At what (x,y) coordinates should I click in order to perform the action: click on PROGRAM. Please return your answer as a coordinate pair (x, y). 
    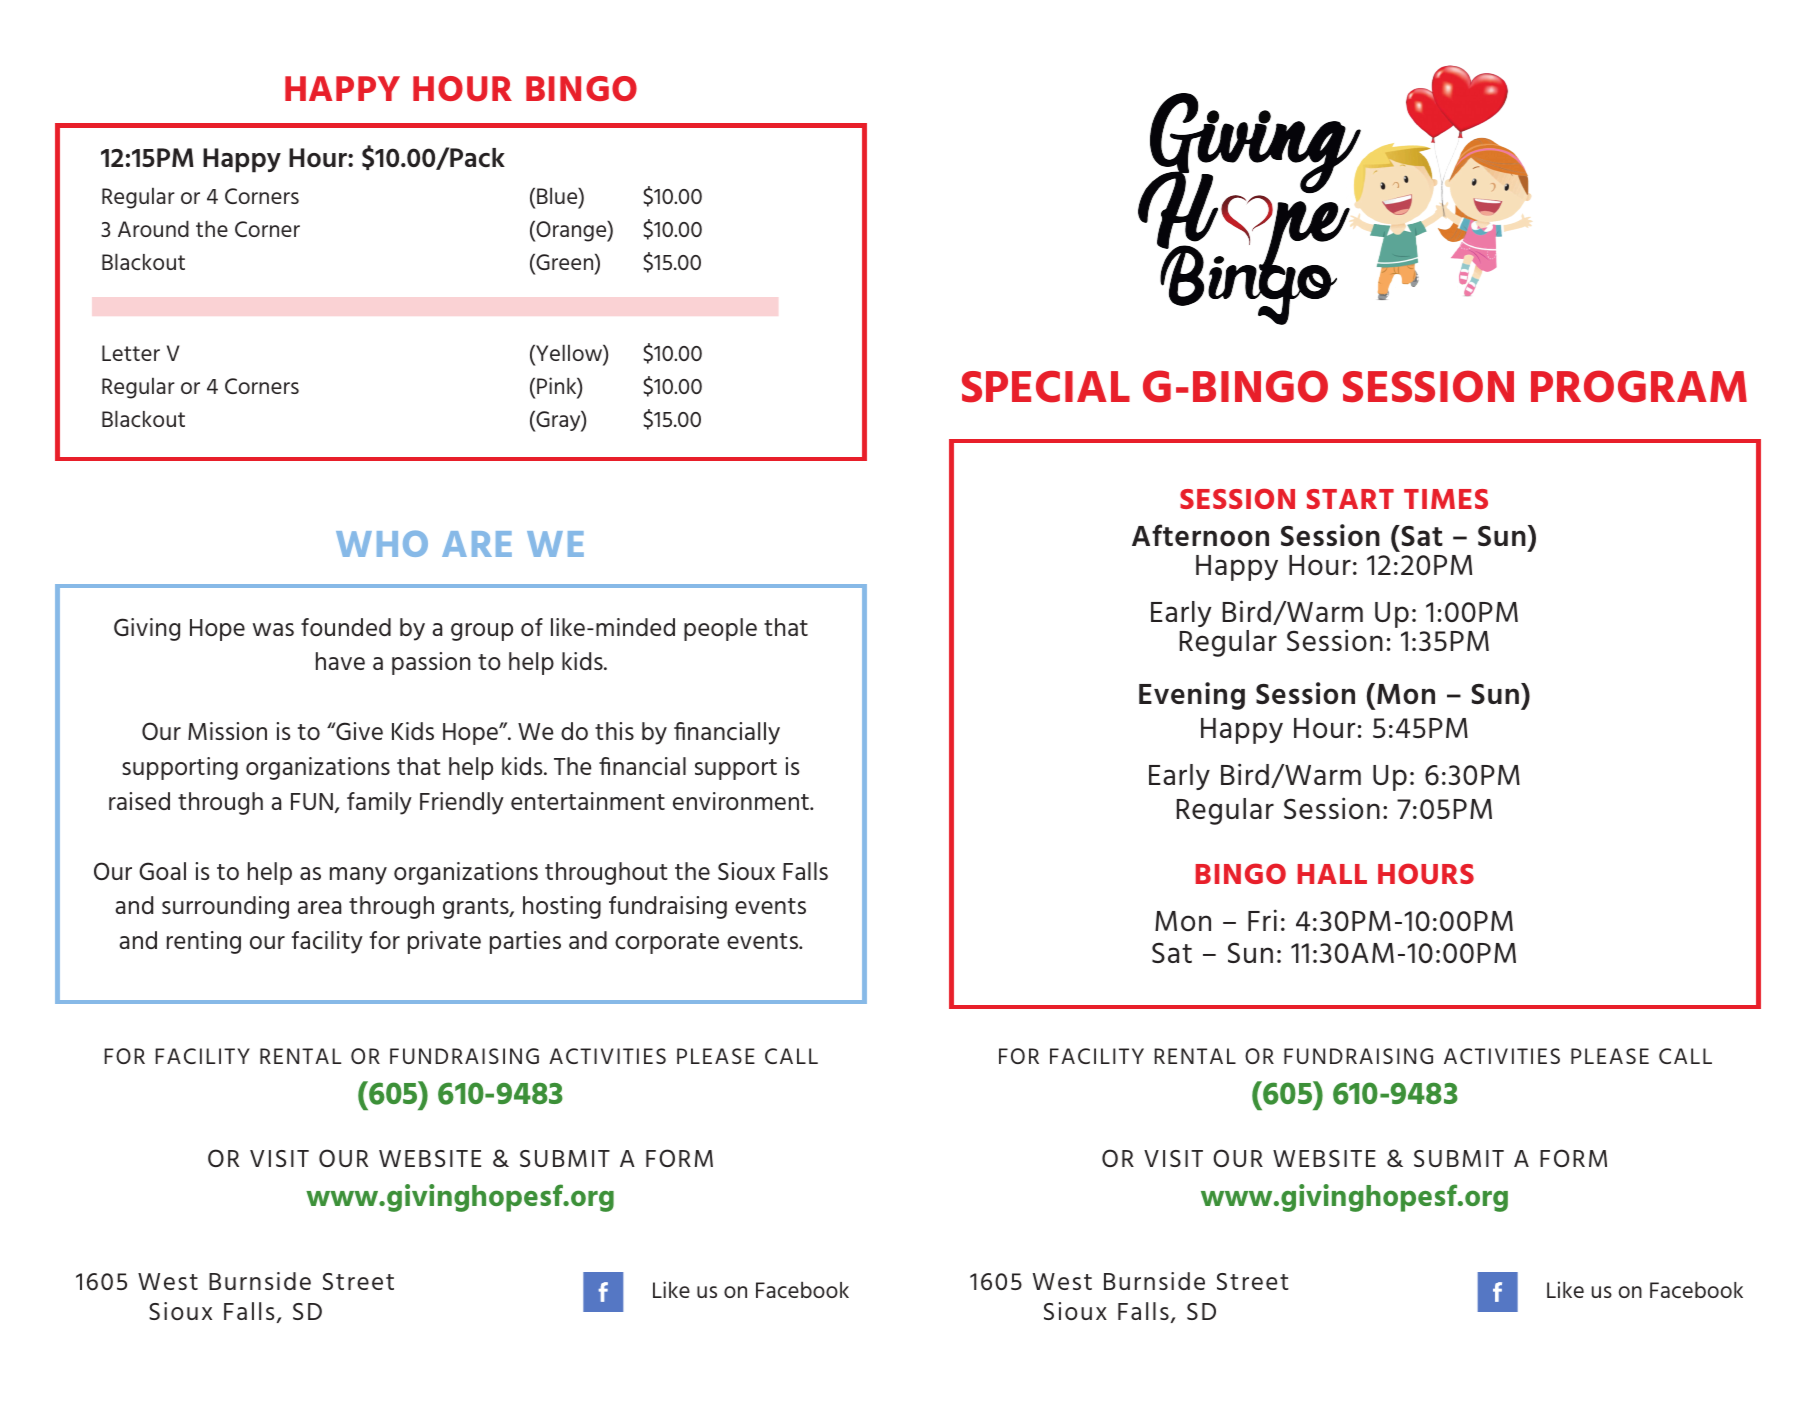
    Looking at the image, I should click on (1639, 386).
